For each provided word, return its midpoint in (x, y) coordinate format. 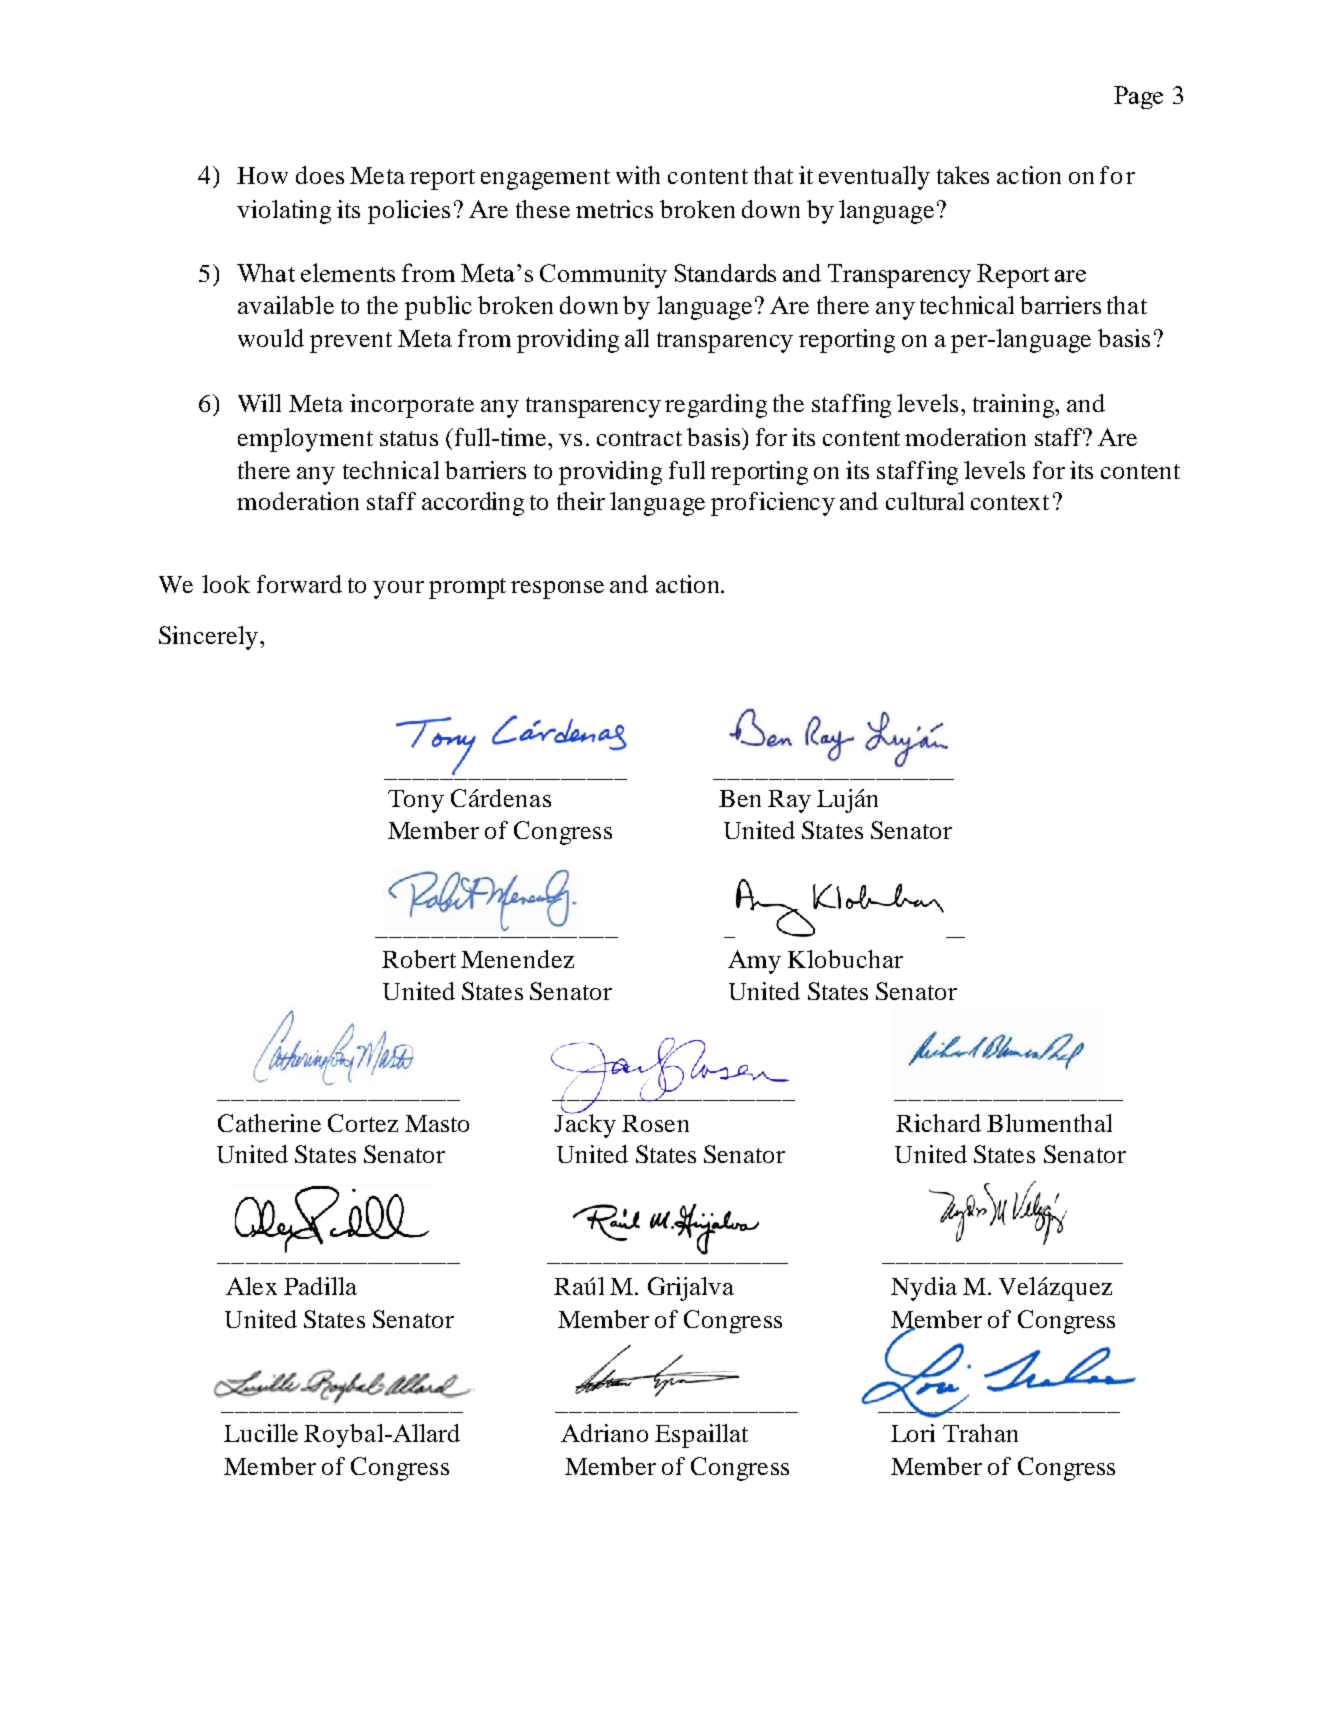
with (638, 175)
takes (963, 175)
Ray (789, 801)
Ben (740, 798)
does (320, 175)
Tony (416, 801)
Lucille (261, 1433)
